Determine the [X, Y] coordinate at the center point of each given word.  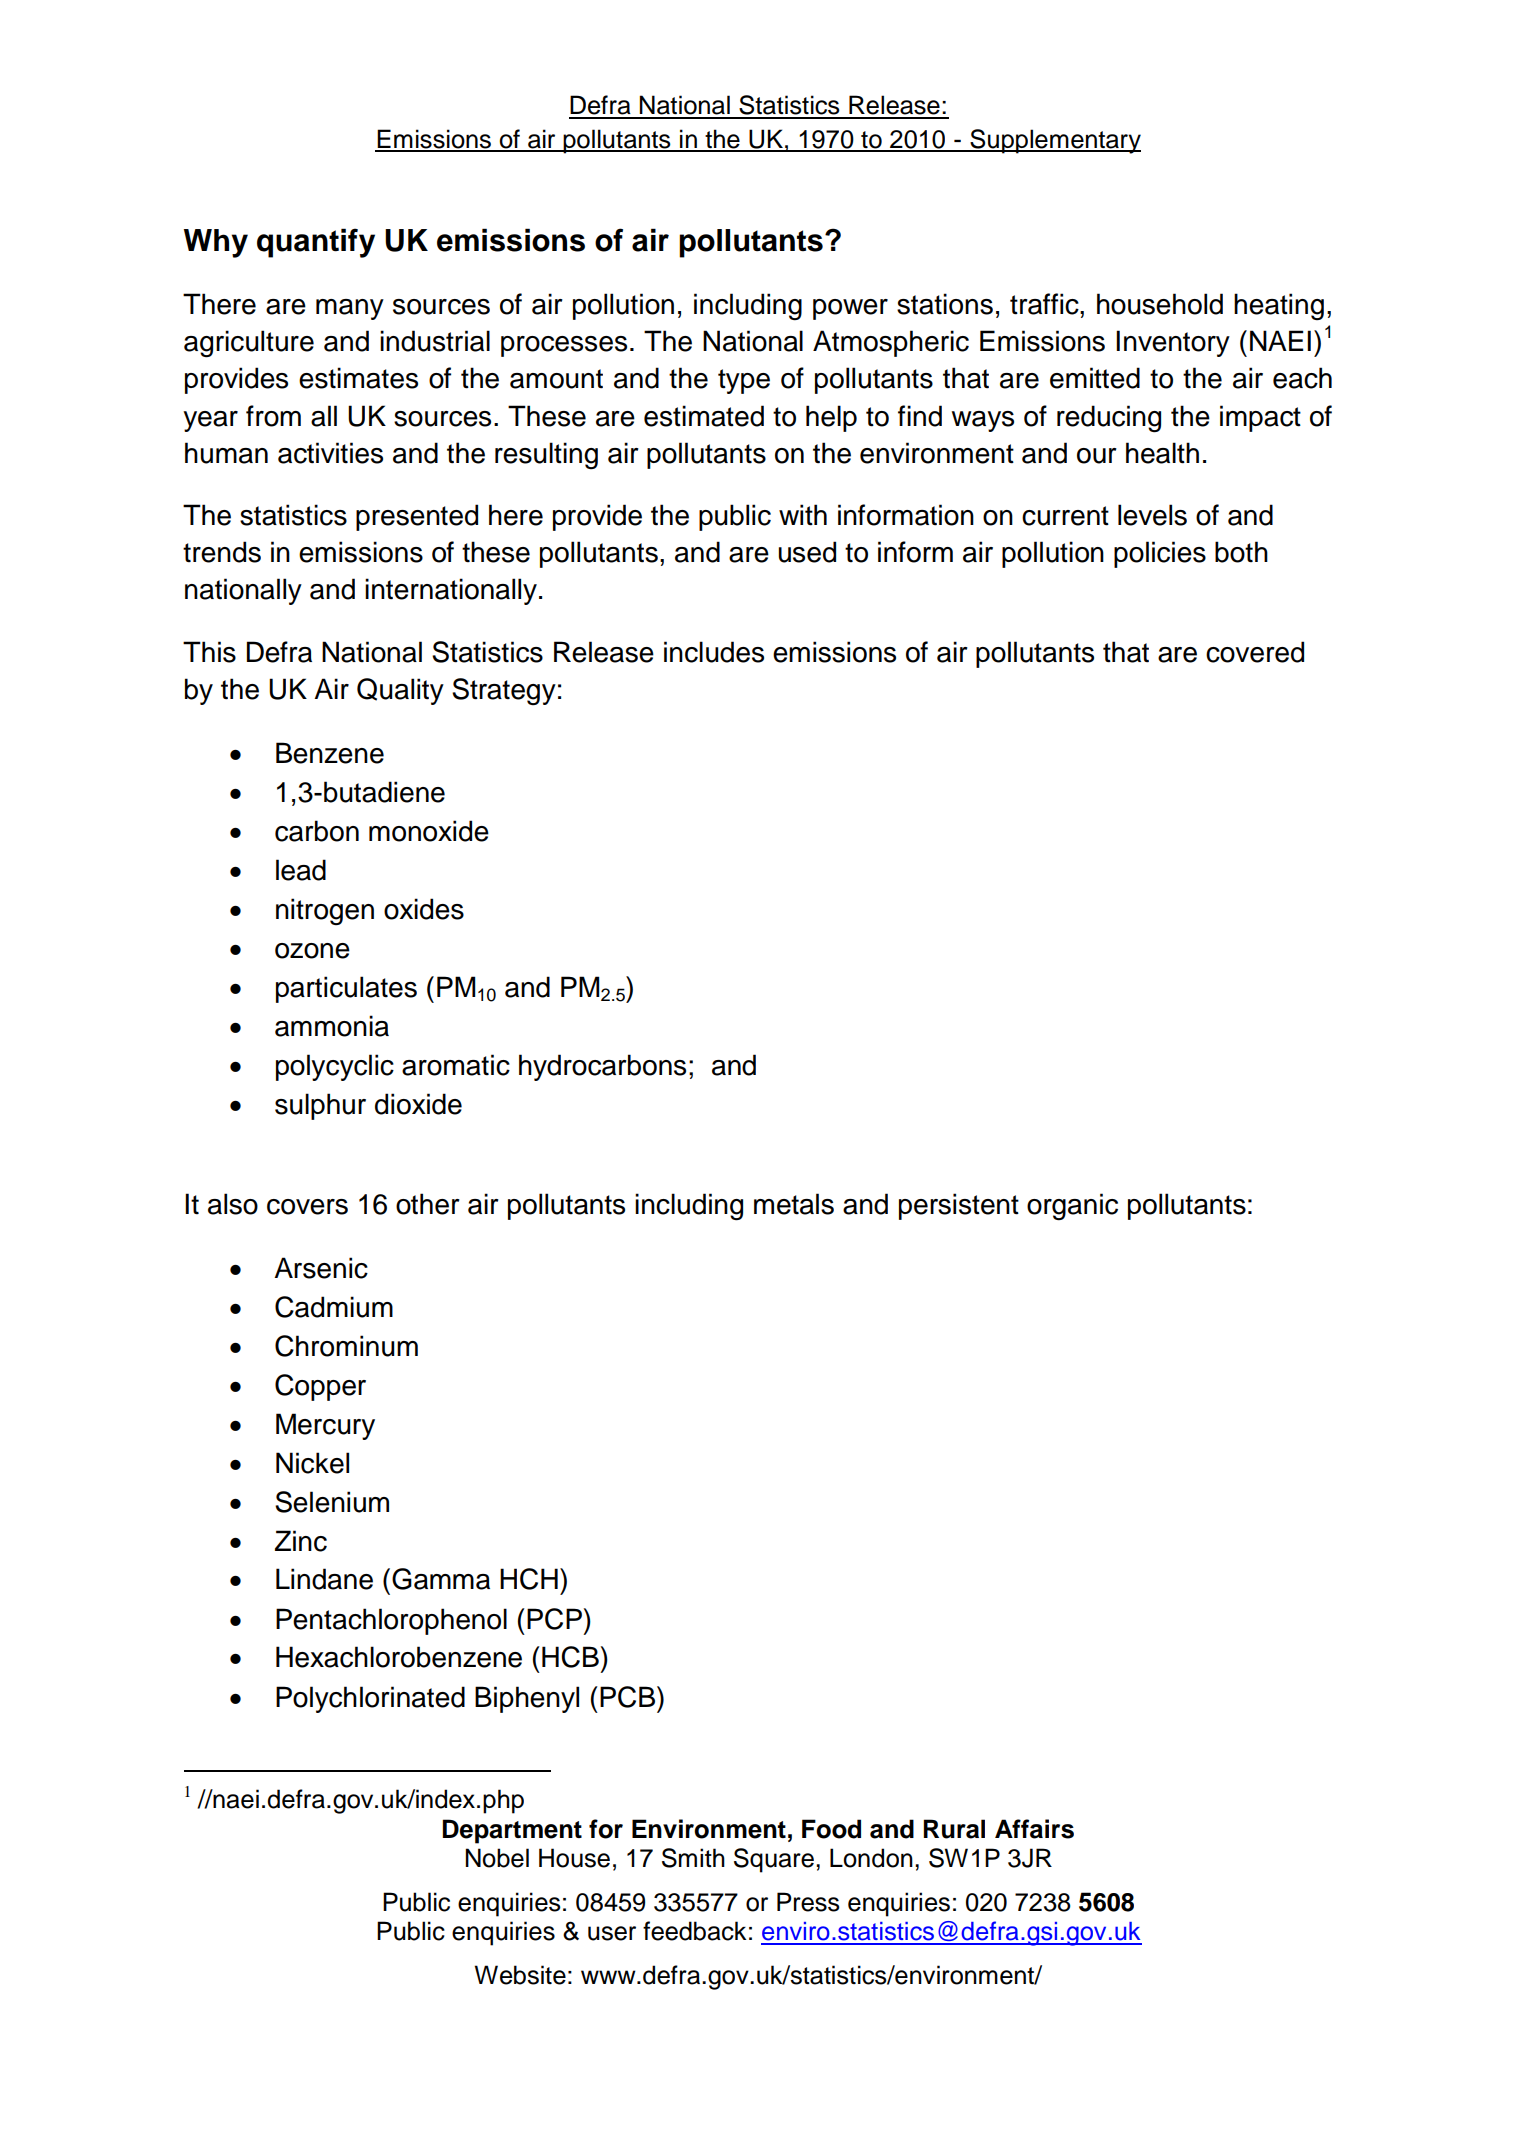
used [807, 552]
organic [1072, 1207]
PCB [629, 1697]
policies [1160, 554]
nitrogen [325, 911]
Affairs [1034, 1829]
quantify [316, 243]
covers [307, 1207]
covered [1255, 652]
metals [794, 1204]
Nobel [497, 1858]
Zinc [301, 1541]
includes [714, 652]
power [850, 309]
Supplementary [1054, 141]
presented [417, 517]
